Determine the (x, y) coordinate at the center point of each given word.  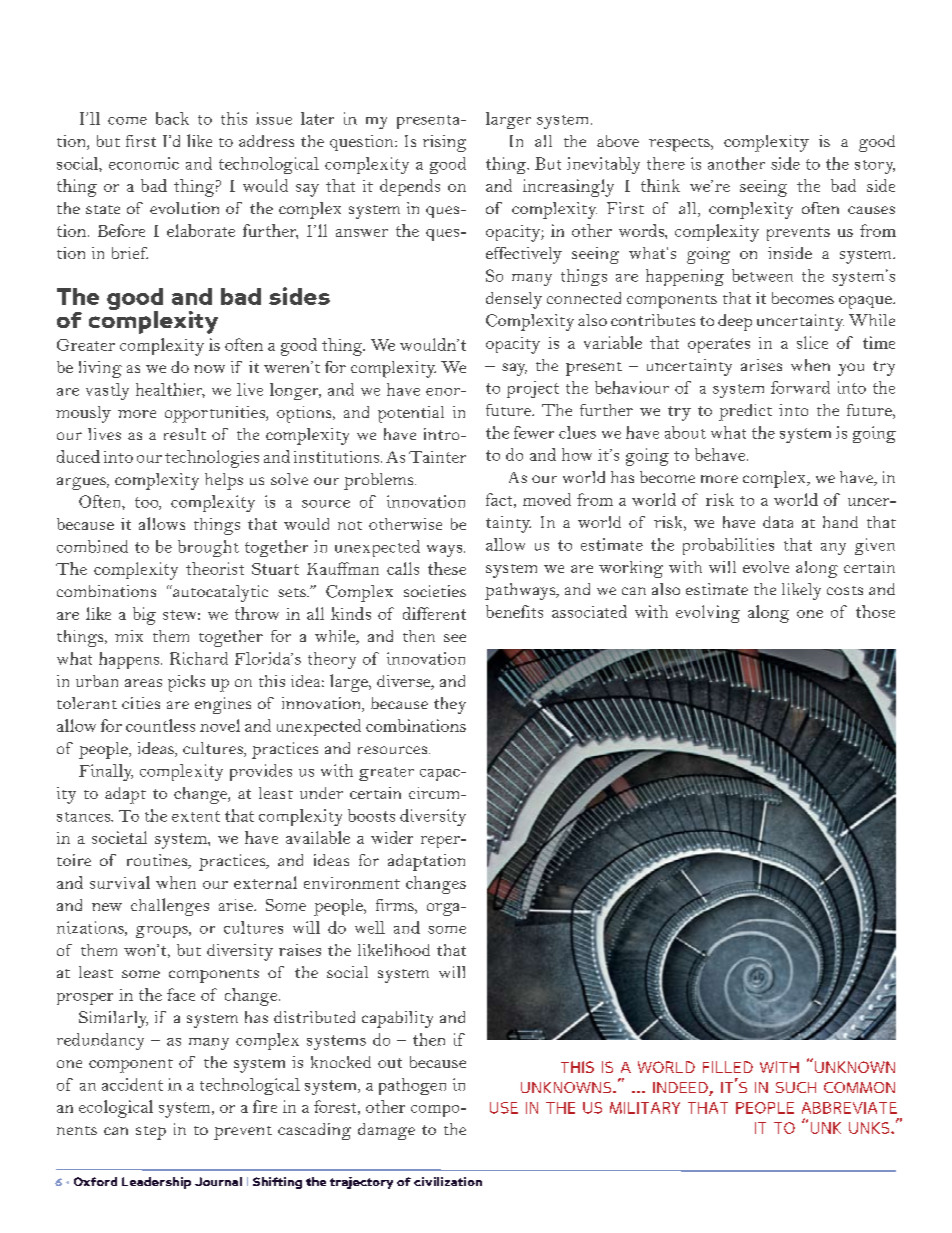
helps (224, 481)
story (875, 167)
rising (444, 143)
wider (392, 837)
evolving (708, 614)
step (151, 1133)
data (778, 522)
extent (196, 816)
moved (547, 499)
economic (144, 163)
